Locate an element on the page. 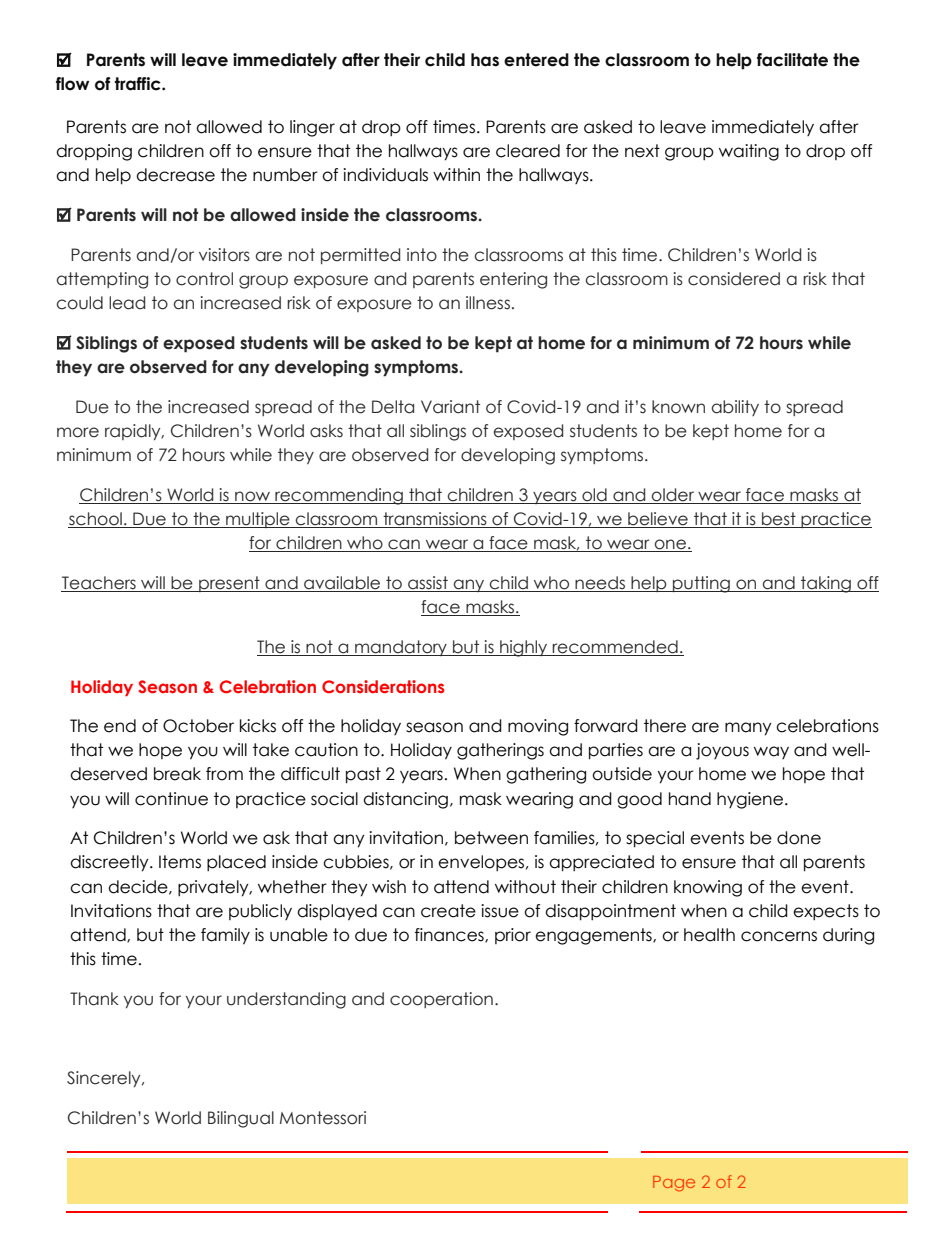 The width and height of the page is (952, 1233). facilitate is located at coordinates (792, 60).
